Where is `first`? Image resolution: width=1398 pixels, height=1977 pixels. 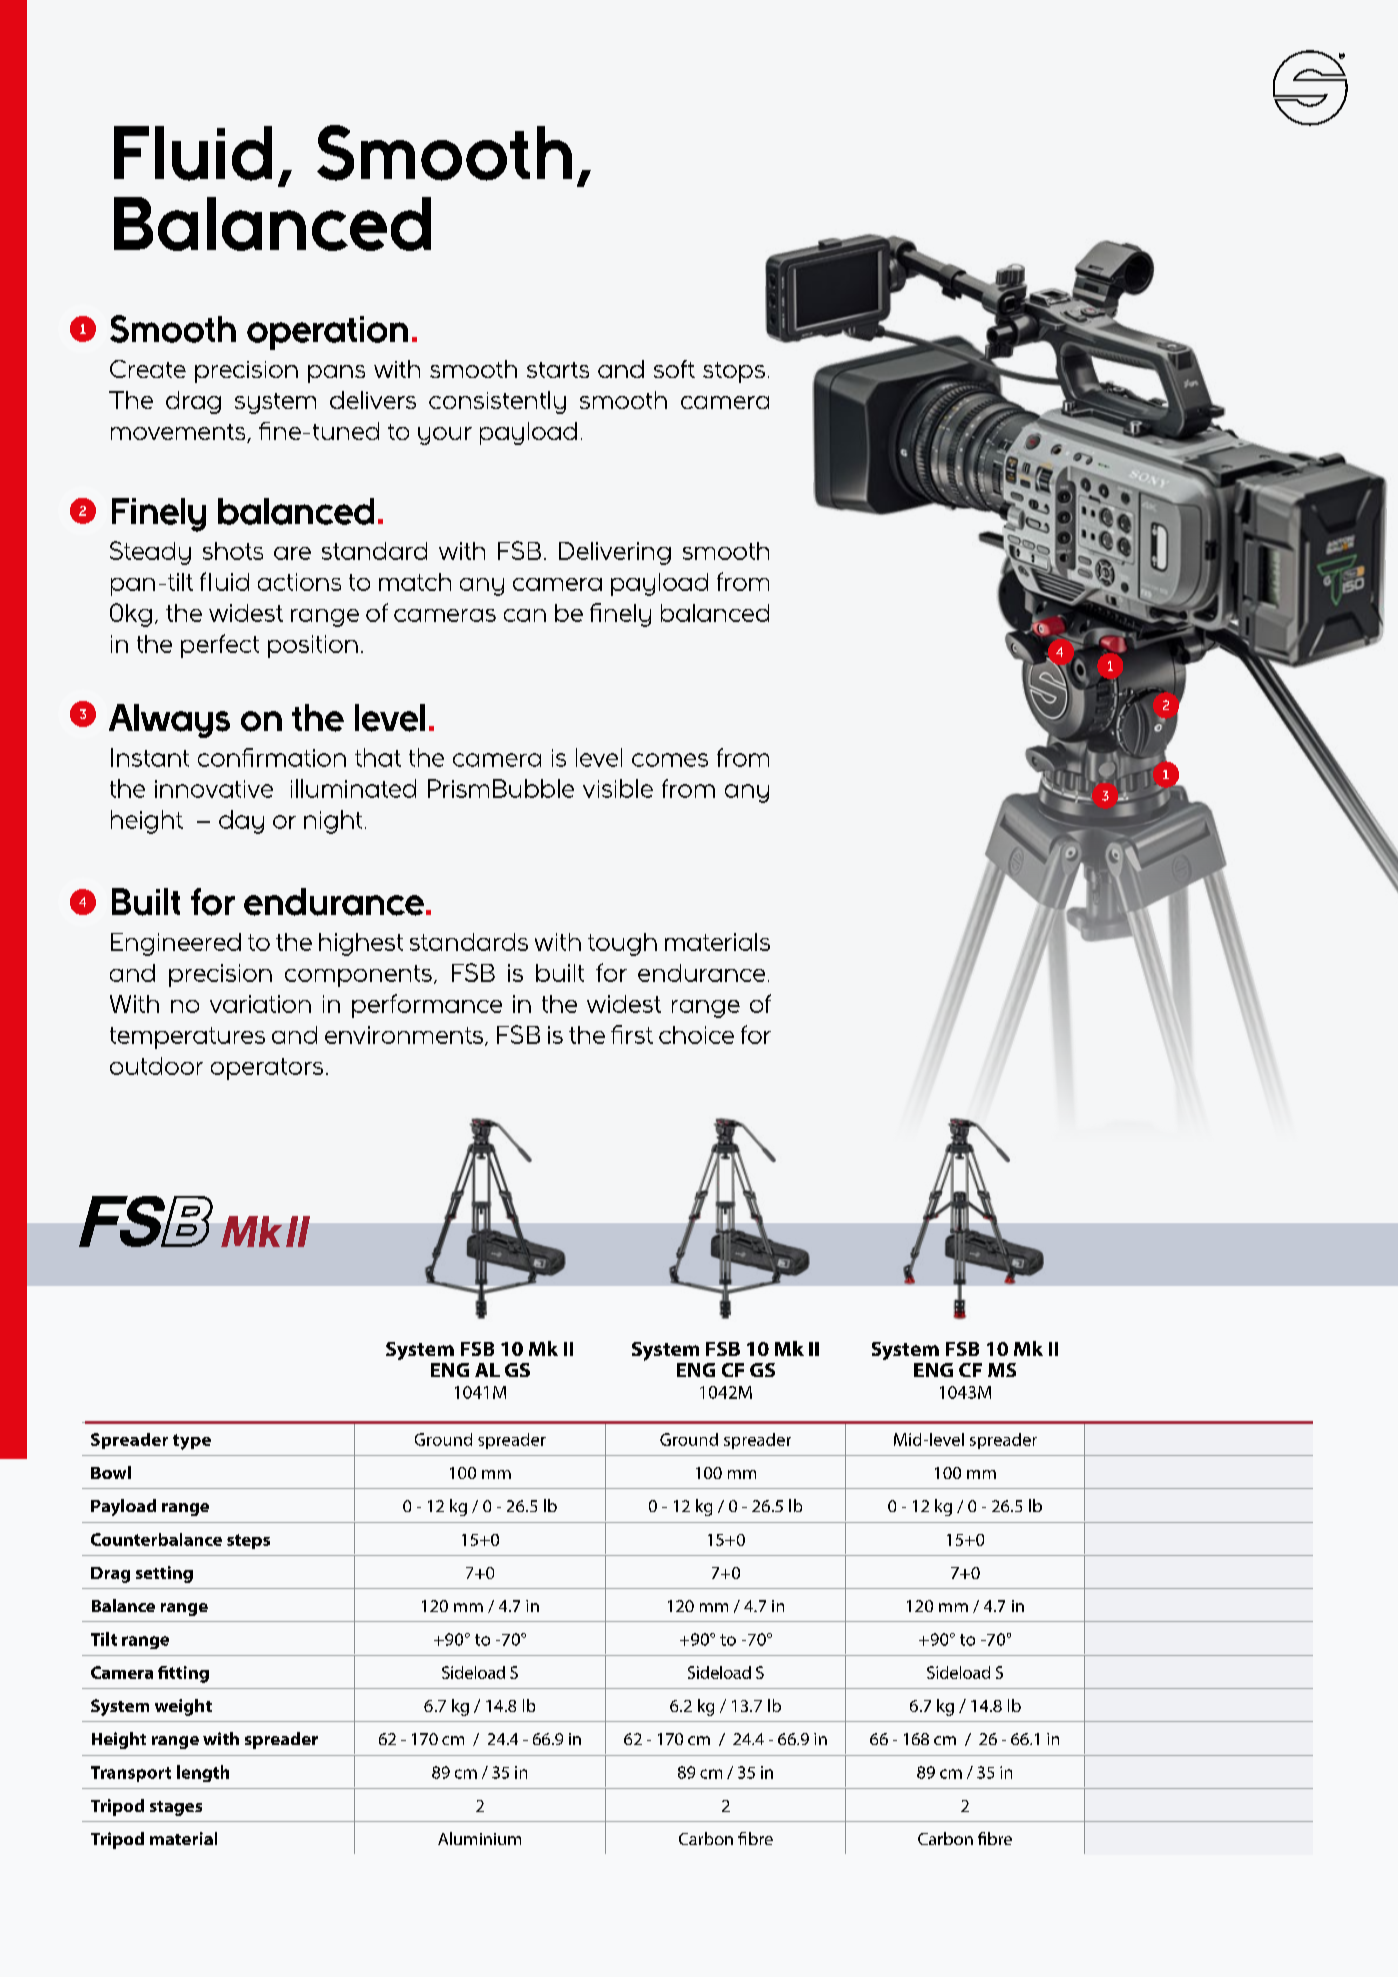
first is located at coordinates (632, 1034).
